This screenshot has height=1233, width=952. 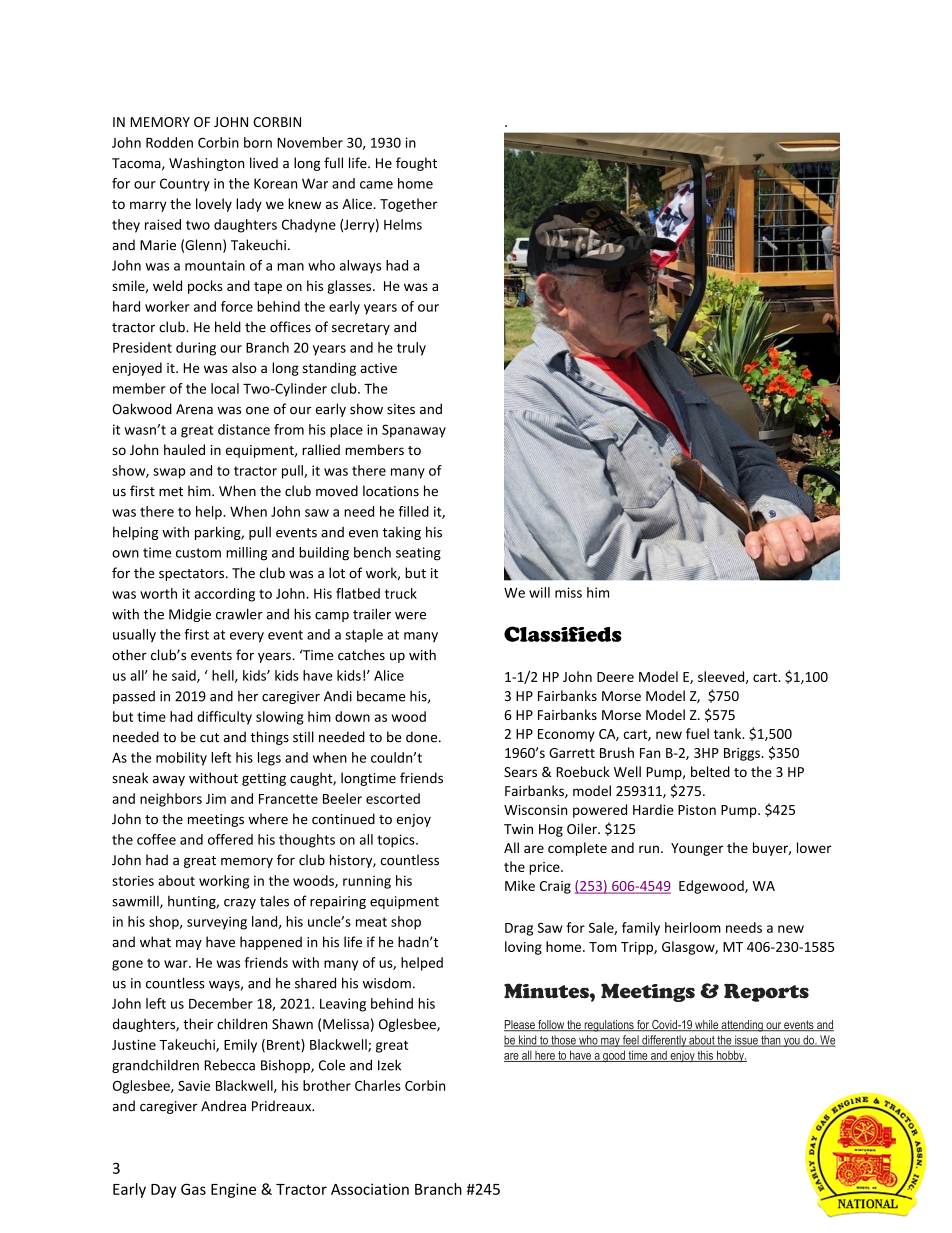 I want to click on Washington, so click(x=206, y=164).
